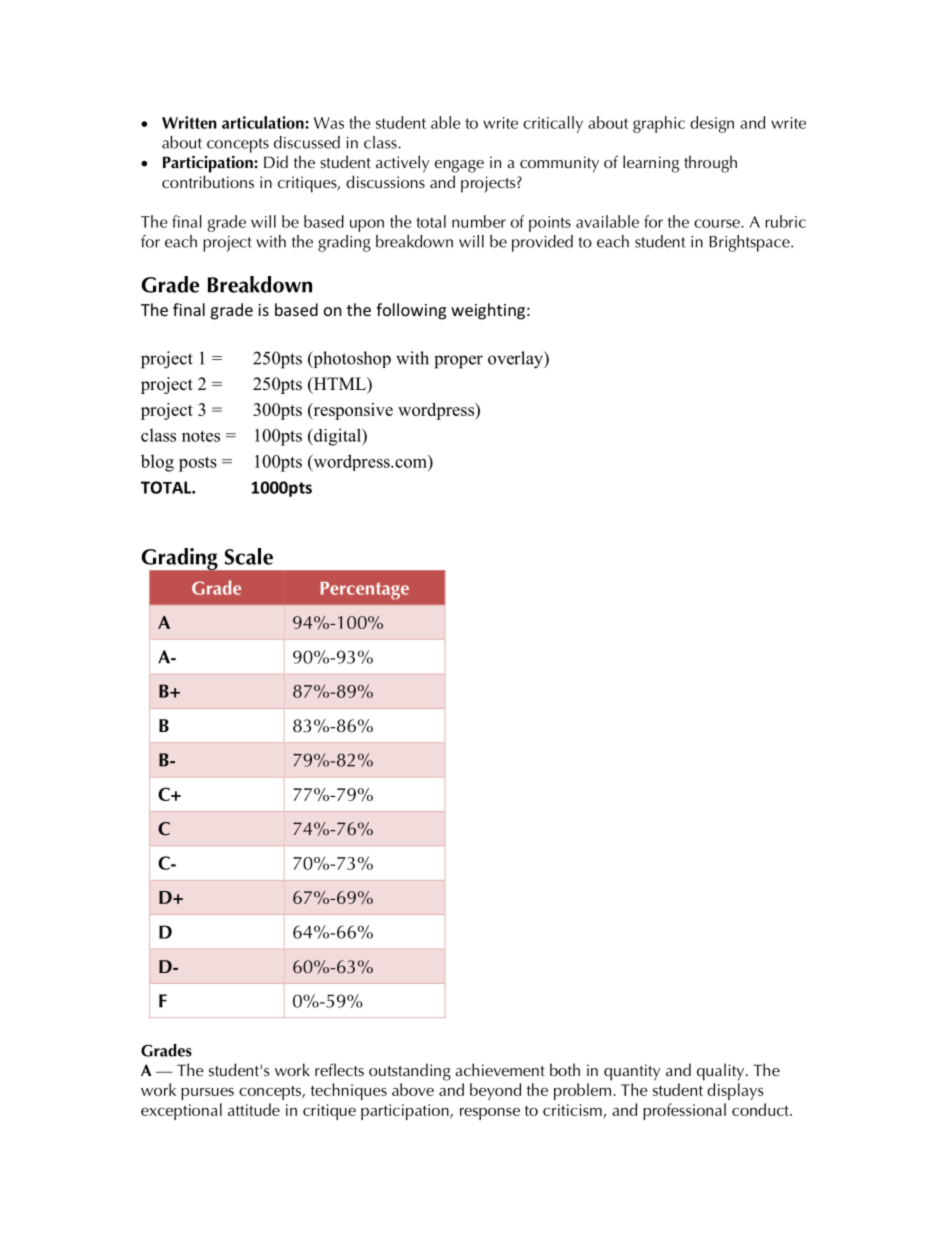  What do you see at coordinates (208, 181) in the document?
I see `contributions` at bounding box center [208, 181].
